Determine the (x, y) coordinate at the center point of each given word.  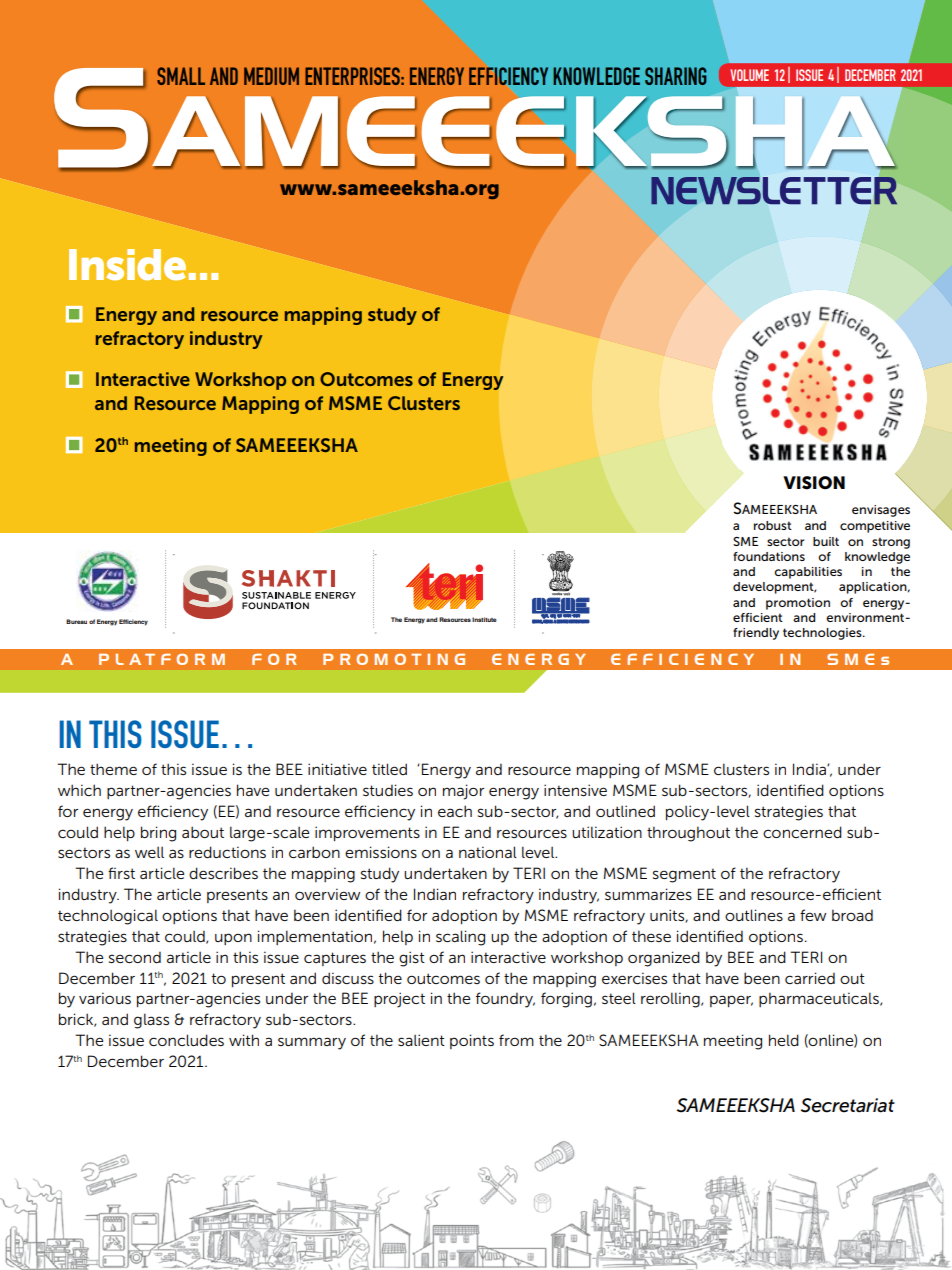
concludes (186, 1040)
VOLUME (749, 75)
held (784, 1040)
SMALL (181, 76)
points (472, 1041)
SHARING (675, 76)
